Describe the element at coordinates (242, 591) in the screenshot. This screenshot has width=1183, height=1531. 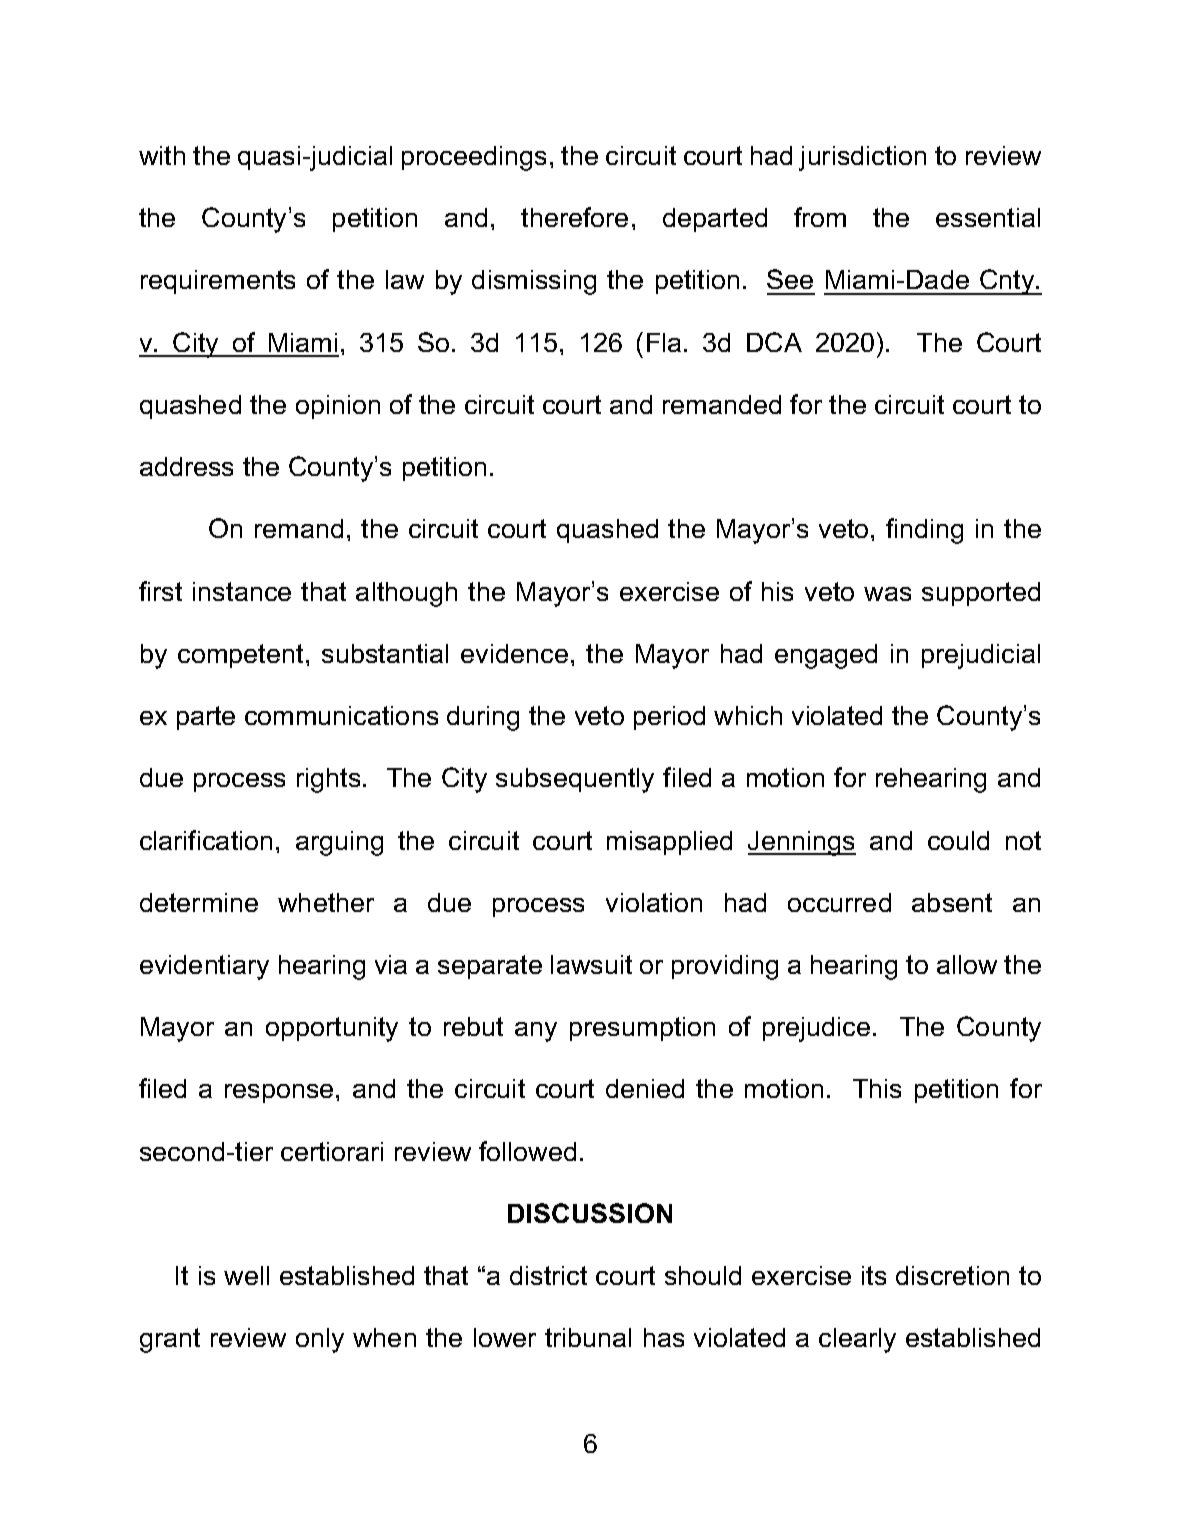
I see `instance` at that location.
